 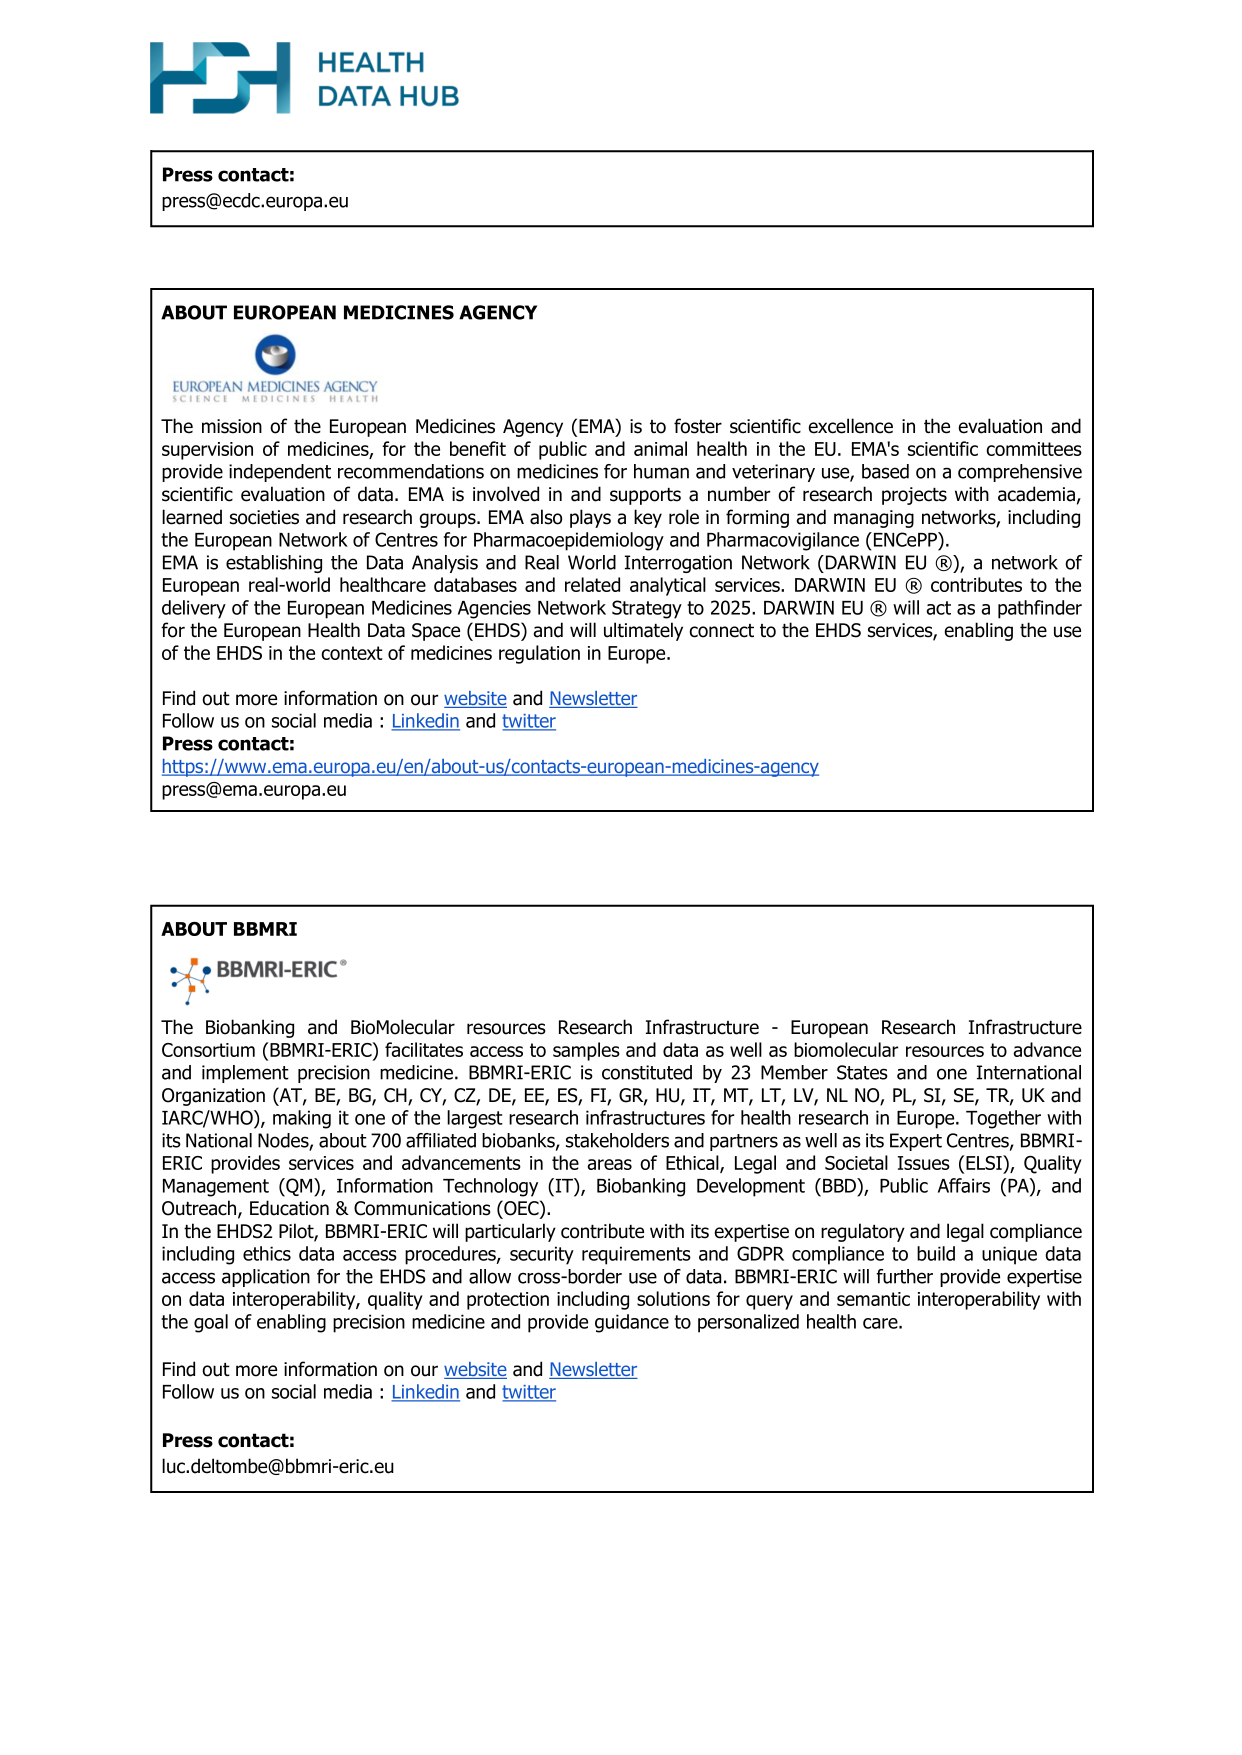 What do you see at coordinates (266, 1278) in the page?
I see `application` at bounding box center [266, 1278].
